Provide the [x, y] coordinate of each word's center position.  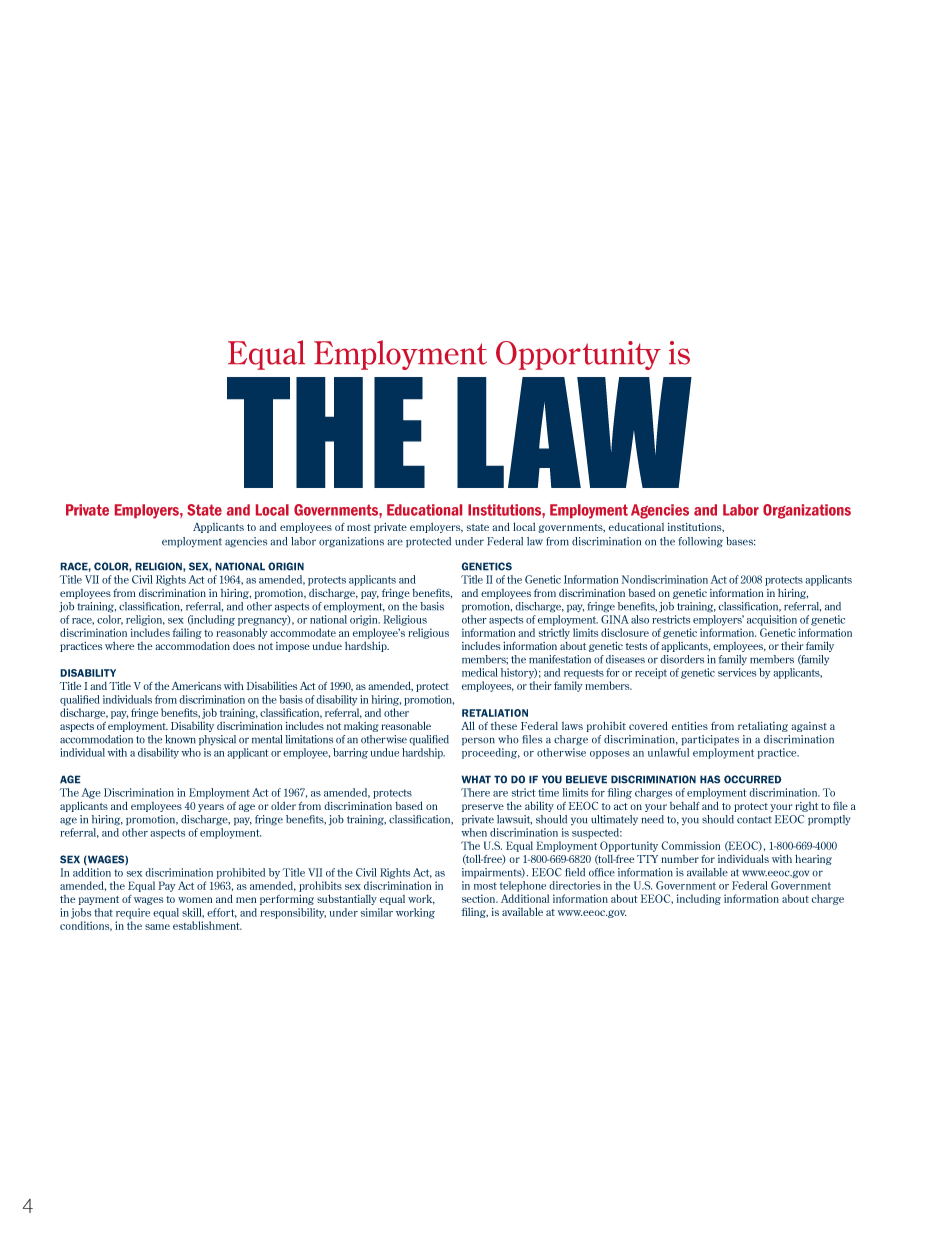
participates [710, 740]
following [701, 542]
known [180, 739]
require [133, 913]
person [478, 741]
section [480, 898]
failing [187, 633]
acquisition [772, 620]
